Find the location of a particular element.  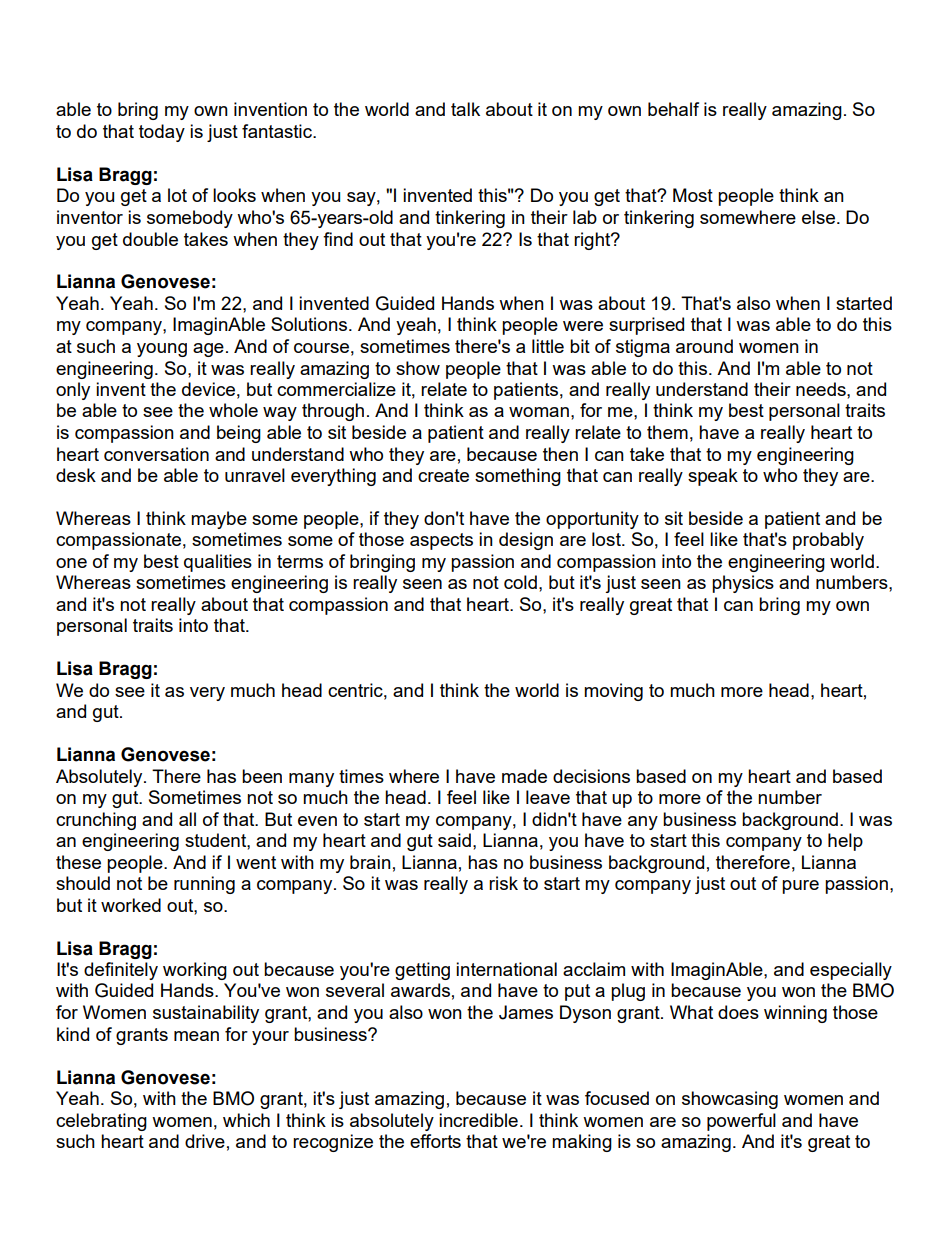

pure is located at coordinates (800, 887).
